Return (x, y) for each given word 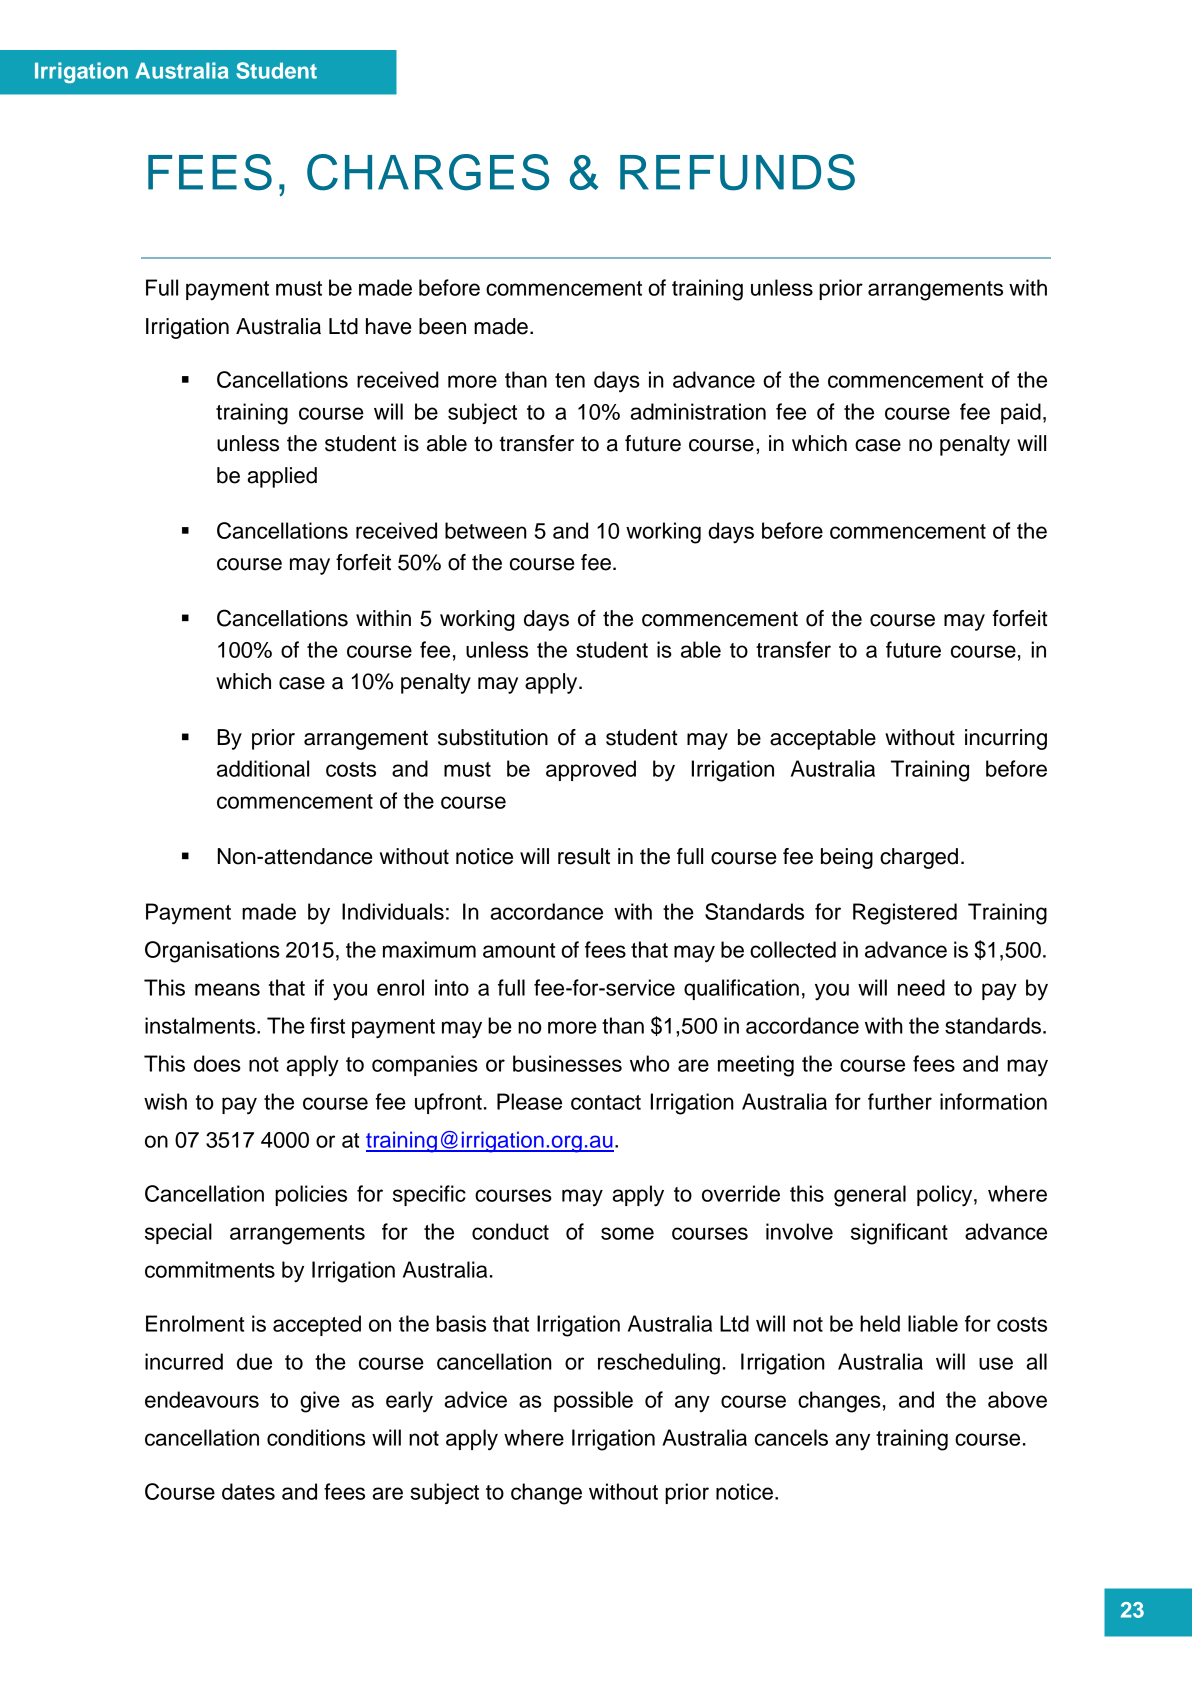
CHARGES (428, 172)
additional (263, 768)
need (921, 987)
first (327, 1025)
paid (1021, 413)
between (486, 530)
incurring (1006, 739)
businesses (567, 1063)
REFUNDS (737, 172)
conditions (316, 1437)
